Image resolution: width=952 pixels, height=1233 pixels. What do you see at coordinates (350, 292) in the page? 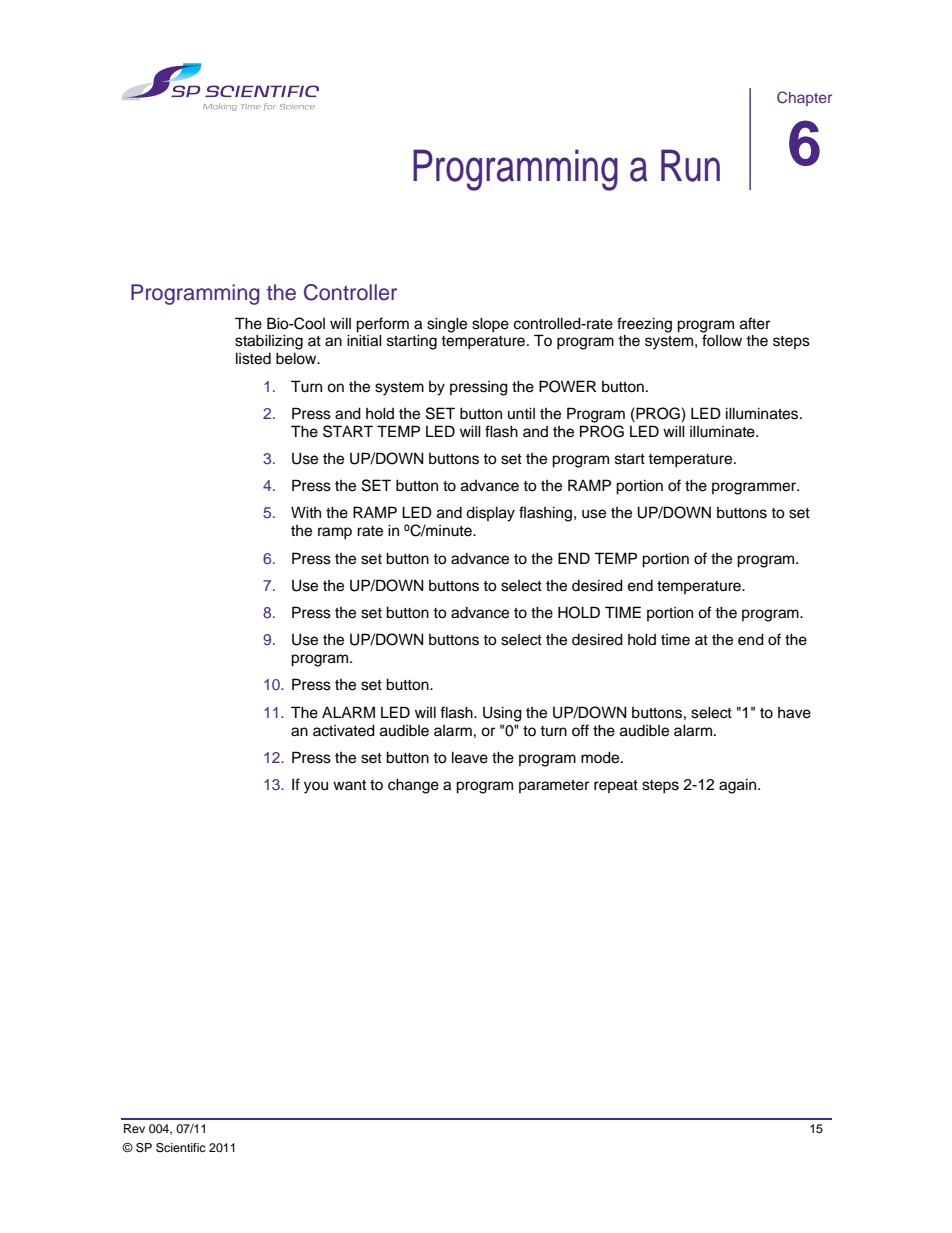
I see `Controller` at bounding box center [350, 292].
